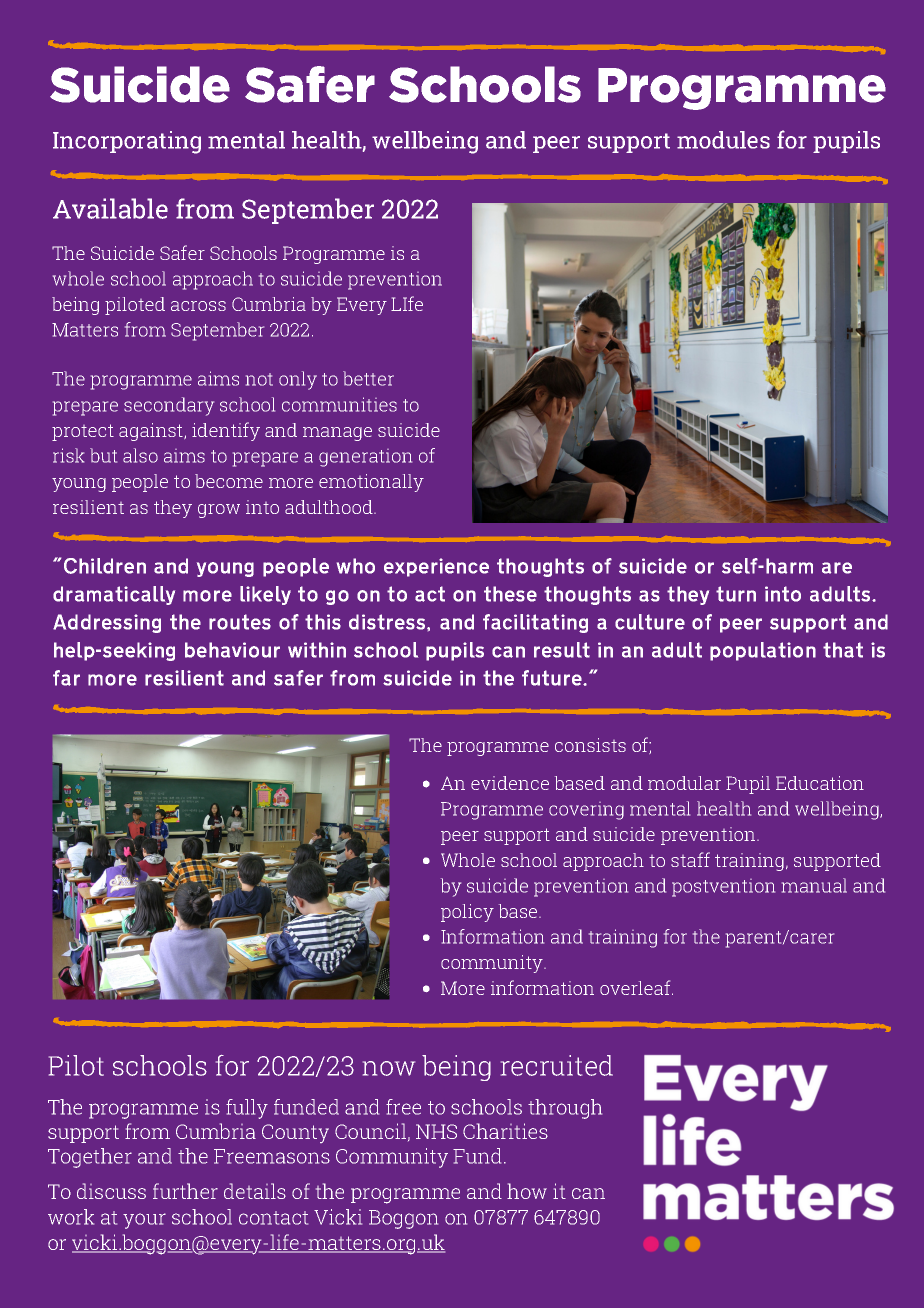 The width and height of the page is (924, 1308). Describe the element at coordinates (185, 1191) in the page. I see `further` at that location.
